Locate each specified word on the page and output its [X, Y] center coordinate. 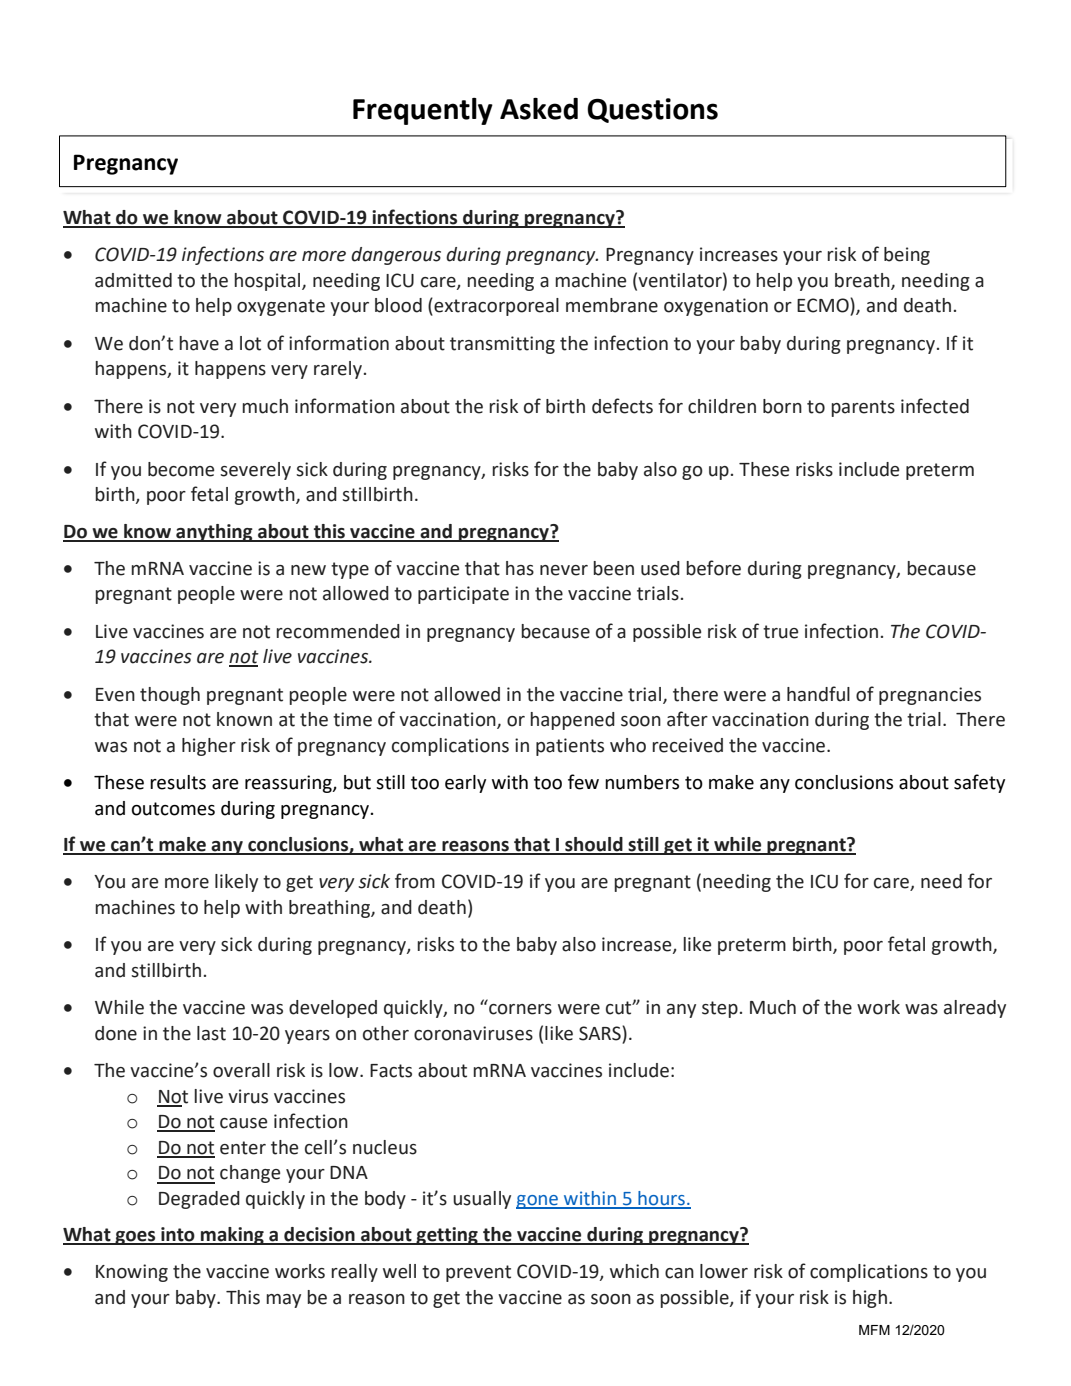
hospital [268, 282]
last [211, 1033]
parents [863, 408]
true [780, 632]
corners [520, 1009]
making [232, 1236]
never [564, 570]
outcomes [173, 809]
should [594, 845]
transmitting [502, 345]
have [199, 343]
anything [214, 533]
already [975, 1009]
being [907, 256]
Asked [539, 109]
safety [979, 783]
